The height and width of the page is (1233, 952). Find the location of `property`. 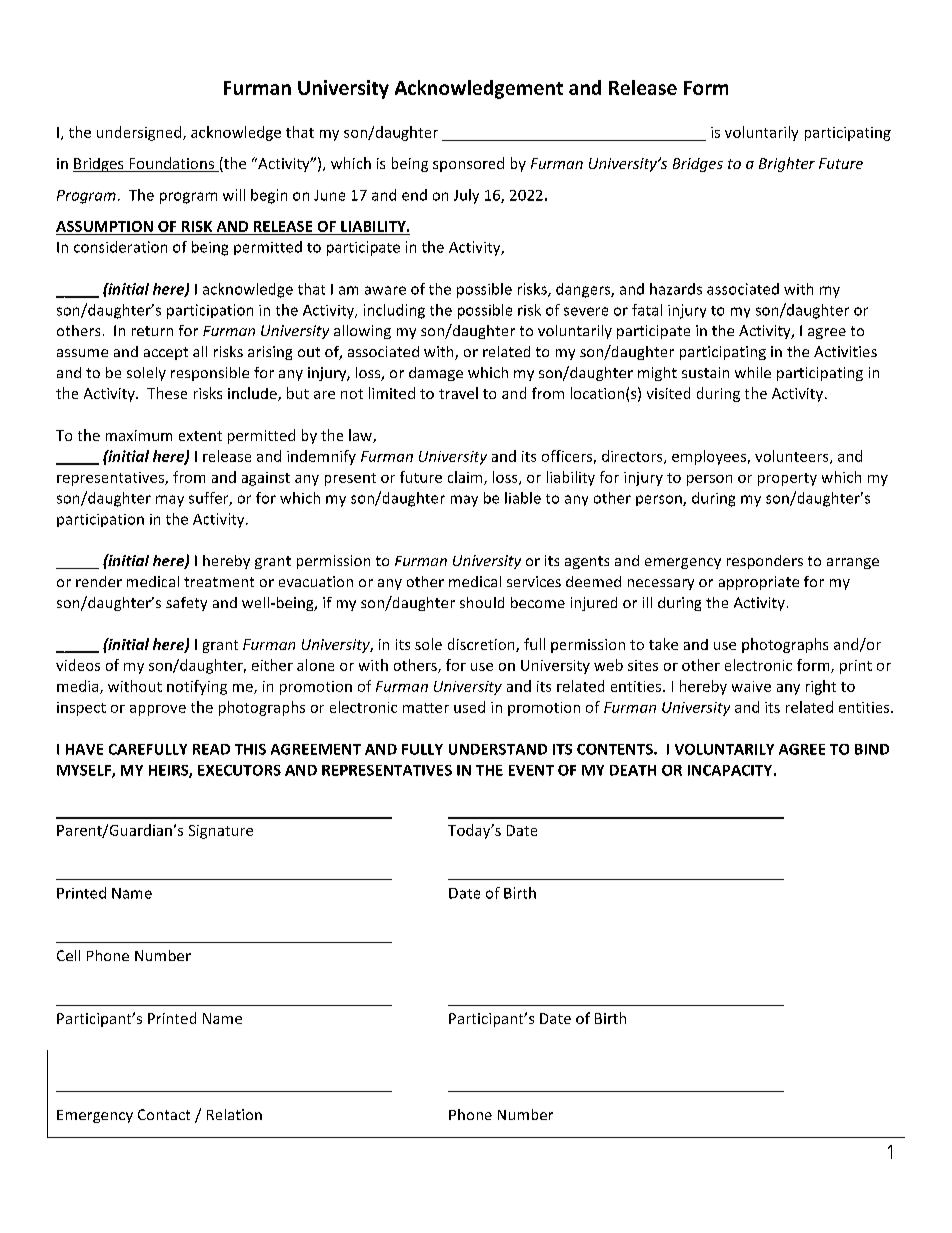

property is located at coordinates (787, 479).
